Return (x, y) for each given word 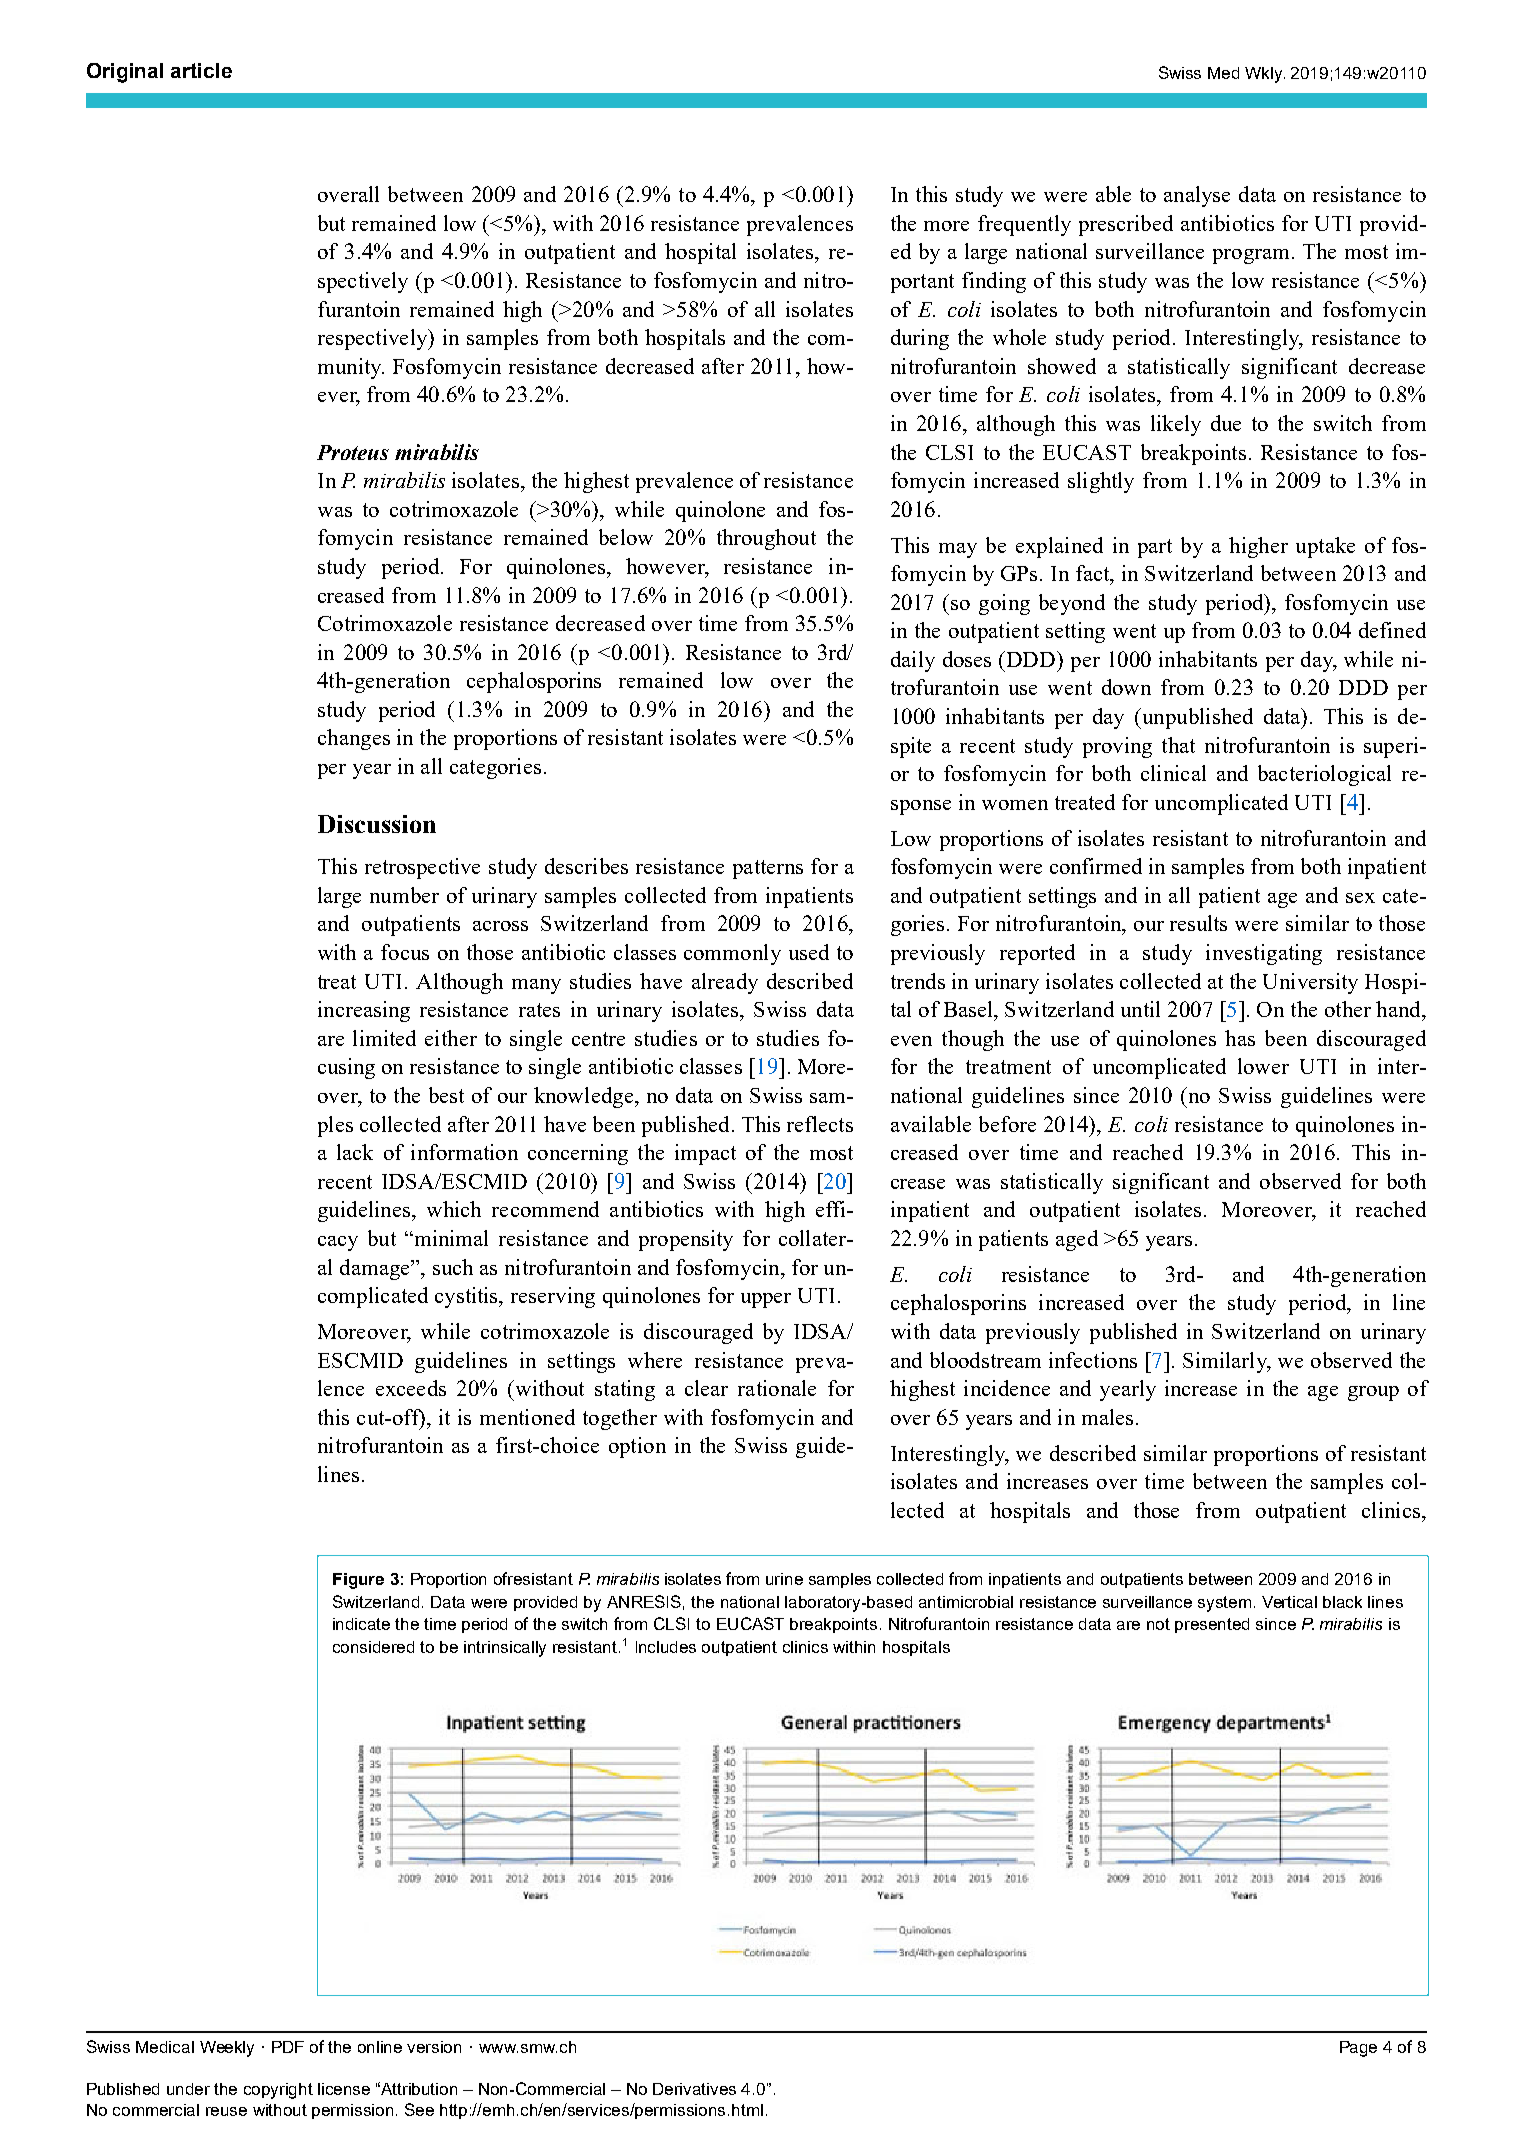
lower (1263, 1066)
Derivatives (694, 2089)
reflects (820, 1124)
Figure (358, 1581)
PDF (288, 2047)
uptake (1325, 547)
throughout (766, 539)
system (1224, 1604)
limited (384, 1038)
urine (784, 1579)
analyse (1197, 196)
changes (354, 739)
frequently (1024, 225)
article (201, 70)
